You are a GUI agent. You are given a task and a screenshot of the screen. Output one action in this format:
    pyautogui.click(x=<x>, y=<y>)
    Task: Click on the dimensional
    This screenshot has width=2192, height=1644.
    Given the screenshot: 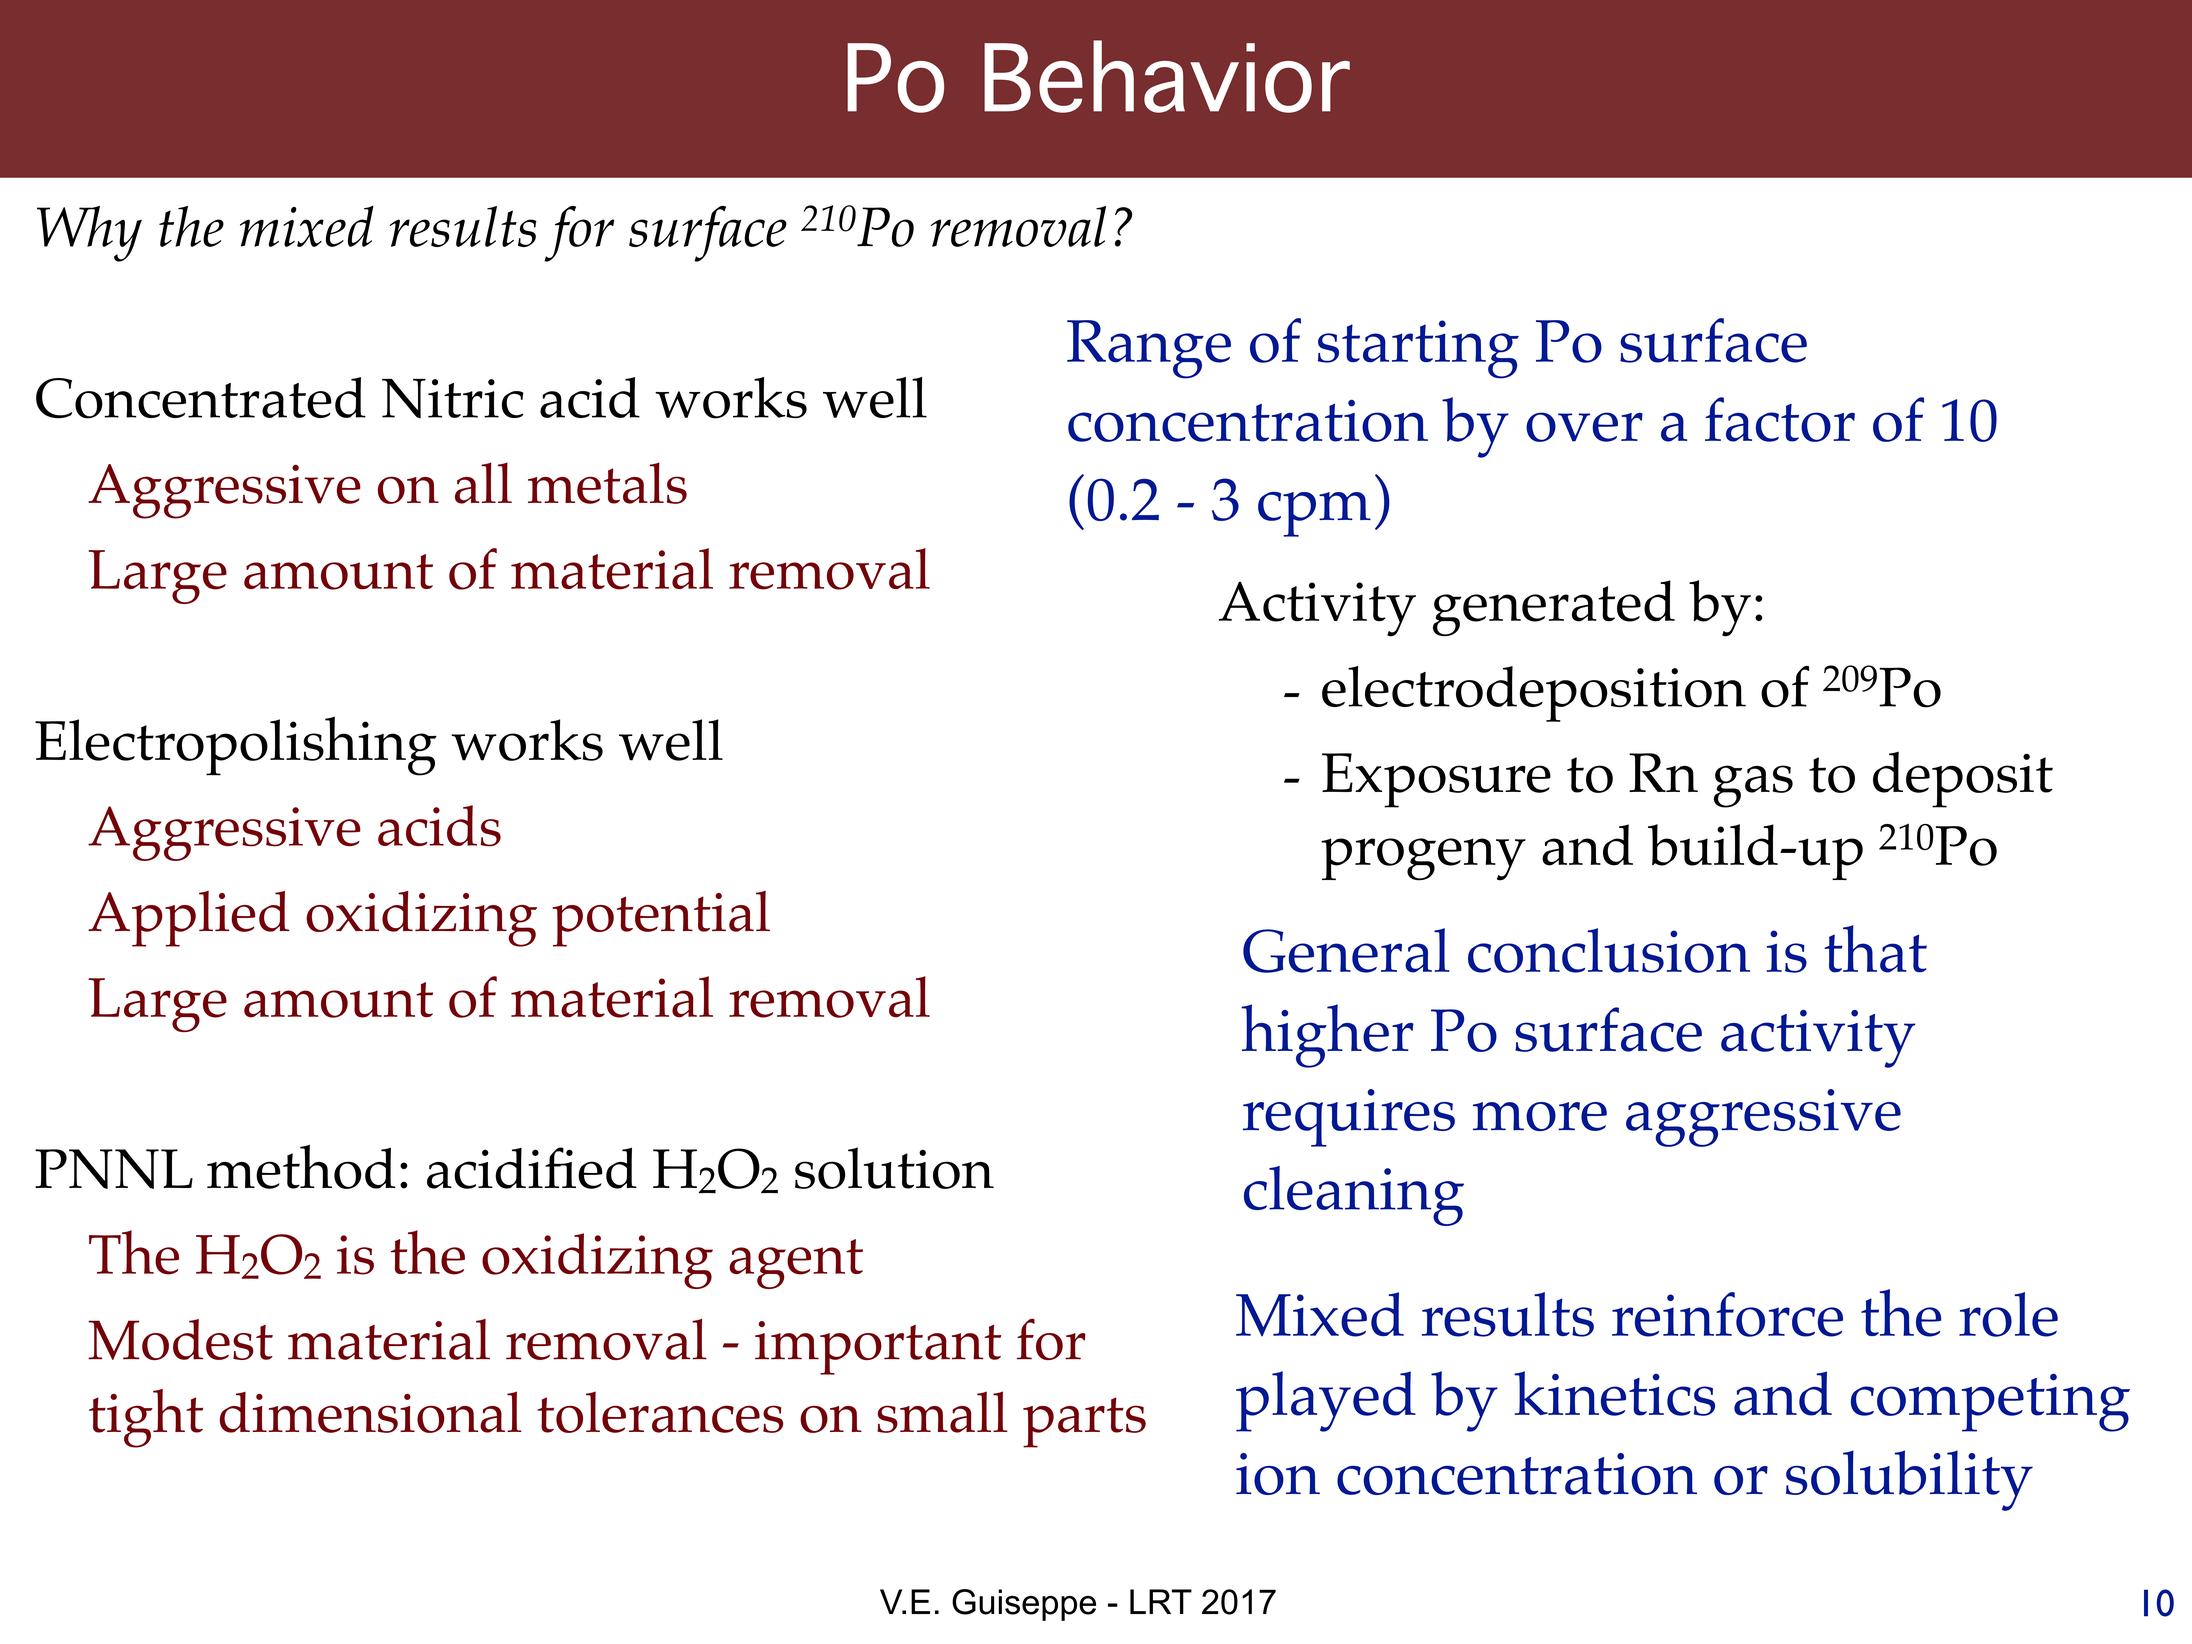 What is the action you would take?
    pyautogui.click(x=370, y=1412)
